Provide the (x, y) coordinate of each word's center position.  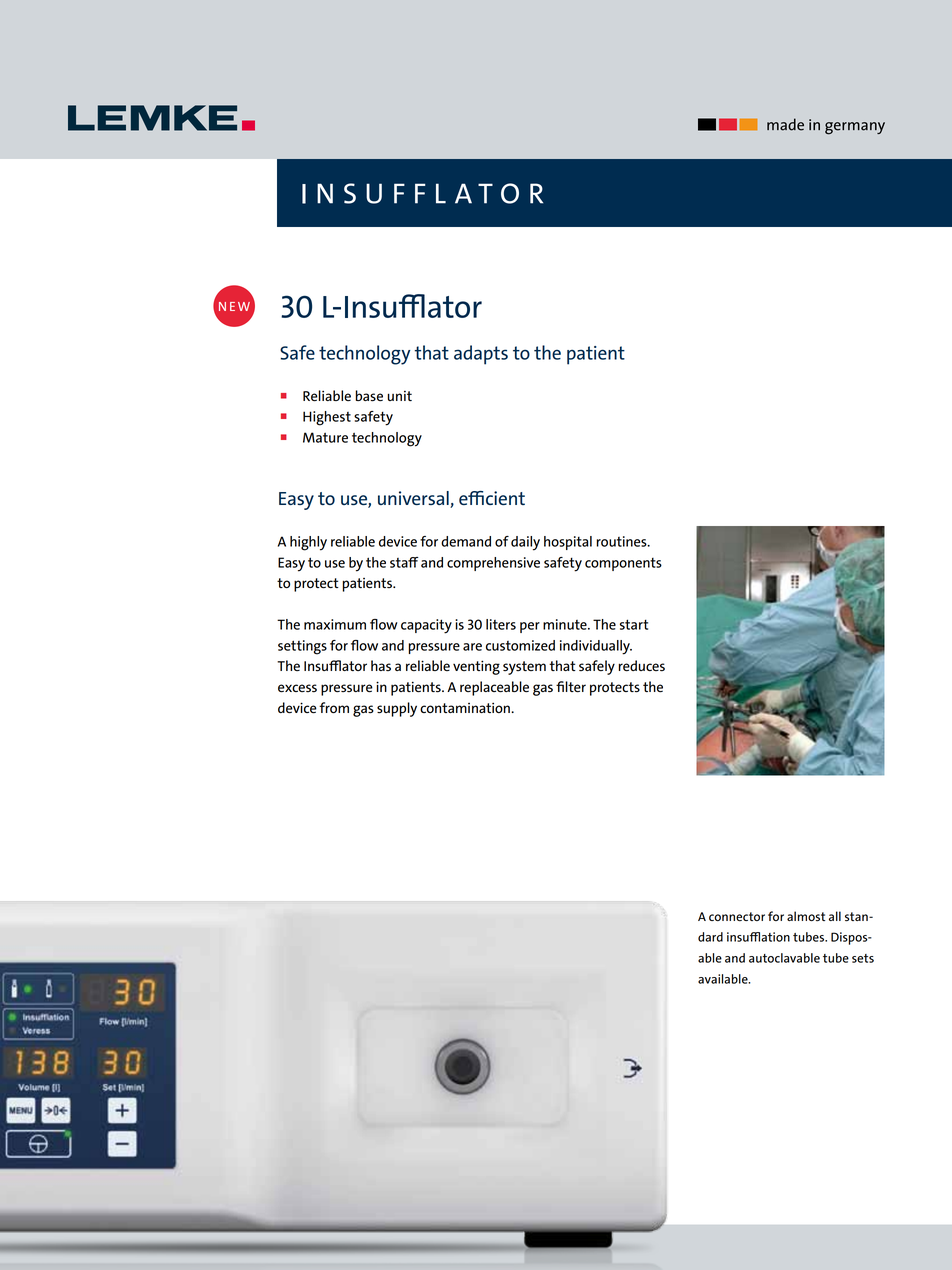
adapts (481, 355)
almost (806, 916)
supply (397, 709)
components (623, 564)
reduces (641, 666)
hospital (568, 543)
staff (404, 562)
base (369, 396)
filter (571, 687)
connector (737, 916)
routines (622, 541)
